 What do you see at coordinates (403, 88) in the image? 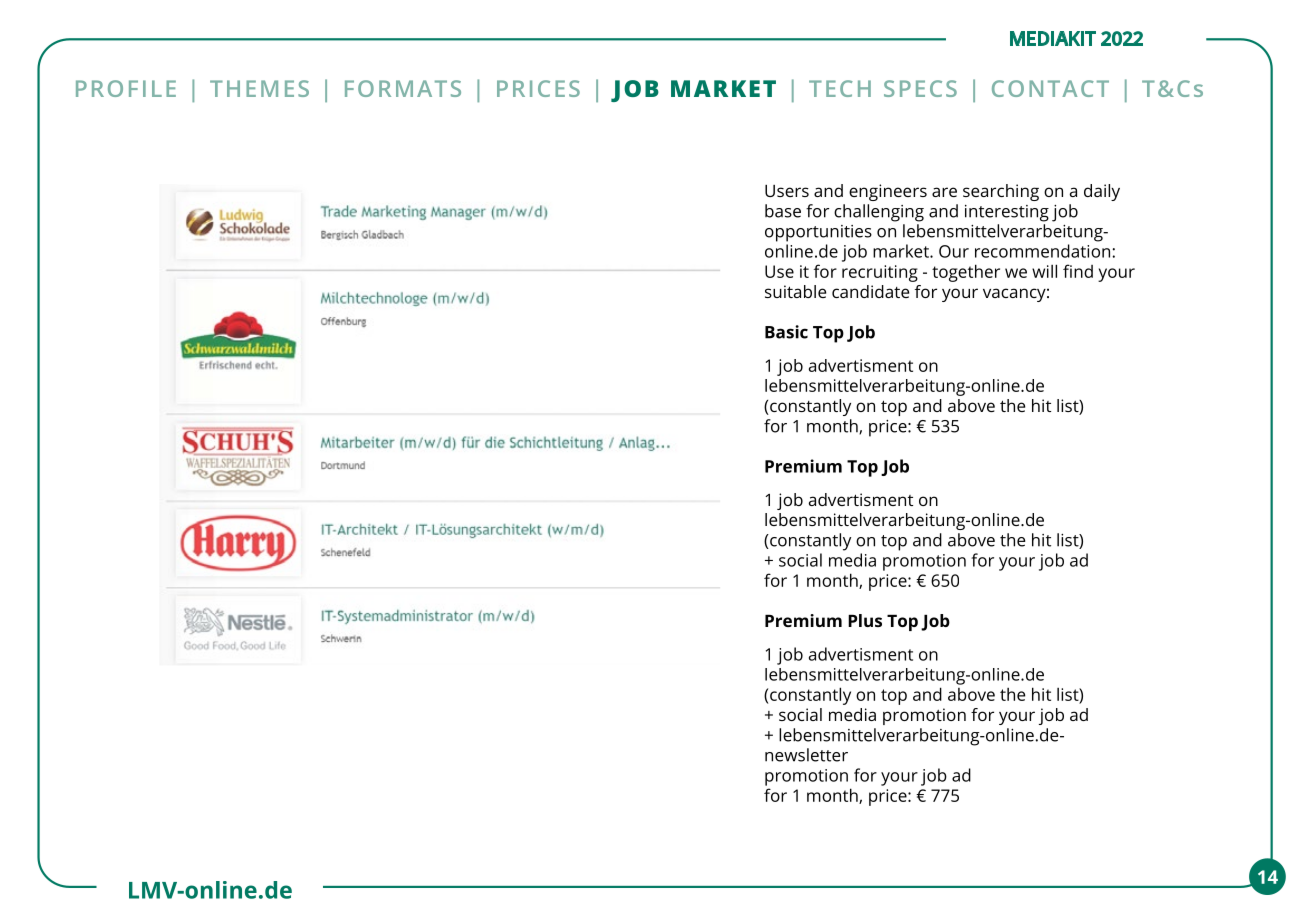
I see `FORMATS` at bounding box center [403, 88].
